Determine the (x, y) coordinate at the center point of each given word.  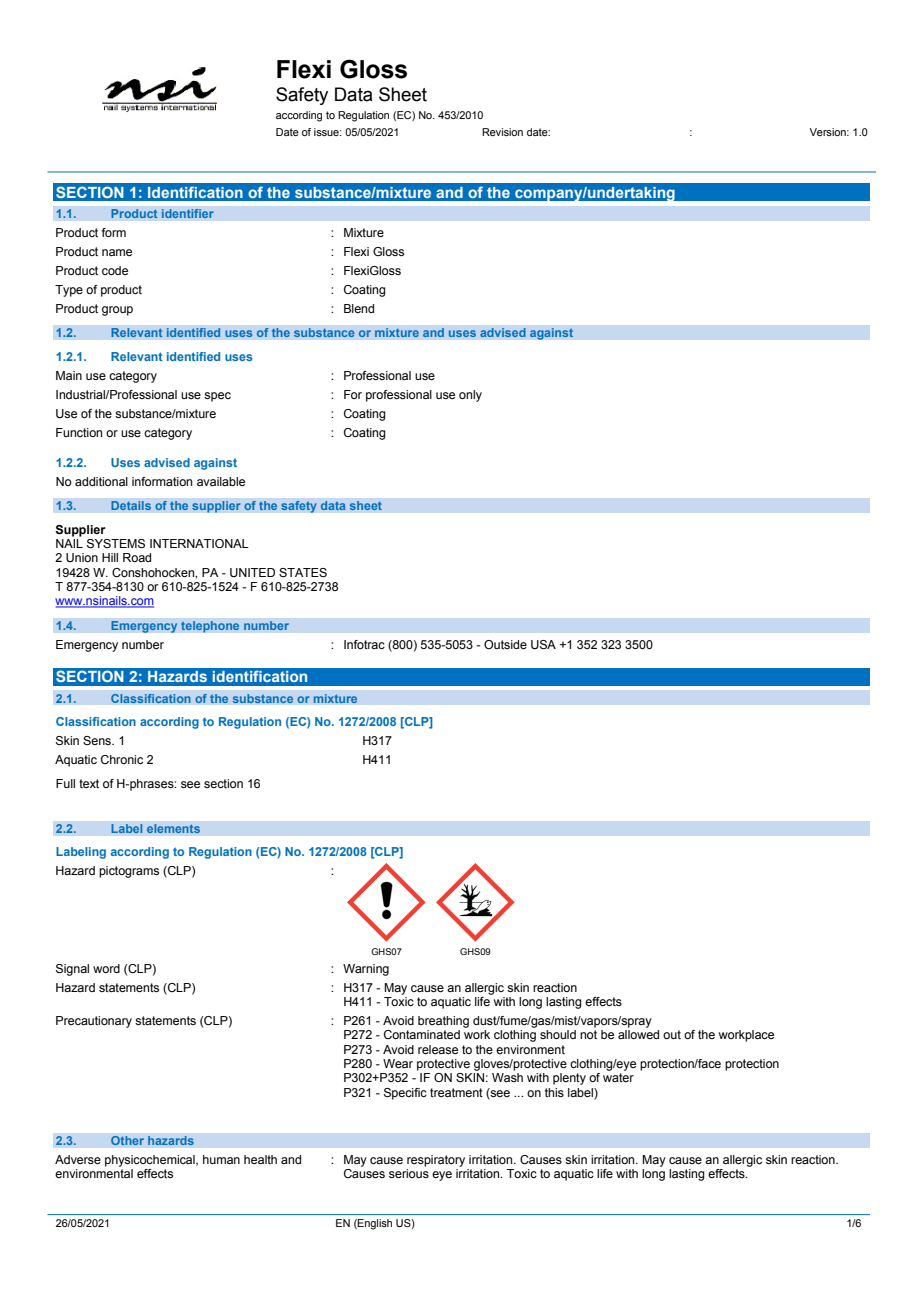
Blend (359, 308)
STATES (303, 572)
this (554, 1092)
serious (409, 1173)
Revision (502, 132)
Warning (366, 970)
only (470, 396)
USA (543, 645)
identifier (187, 214)
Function (79, 432)
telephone (210, 627)
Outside (505, 644)
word (106, 968)
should (558, 1034)
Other (127, 1140)
